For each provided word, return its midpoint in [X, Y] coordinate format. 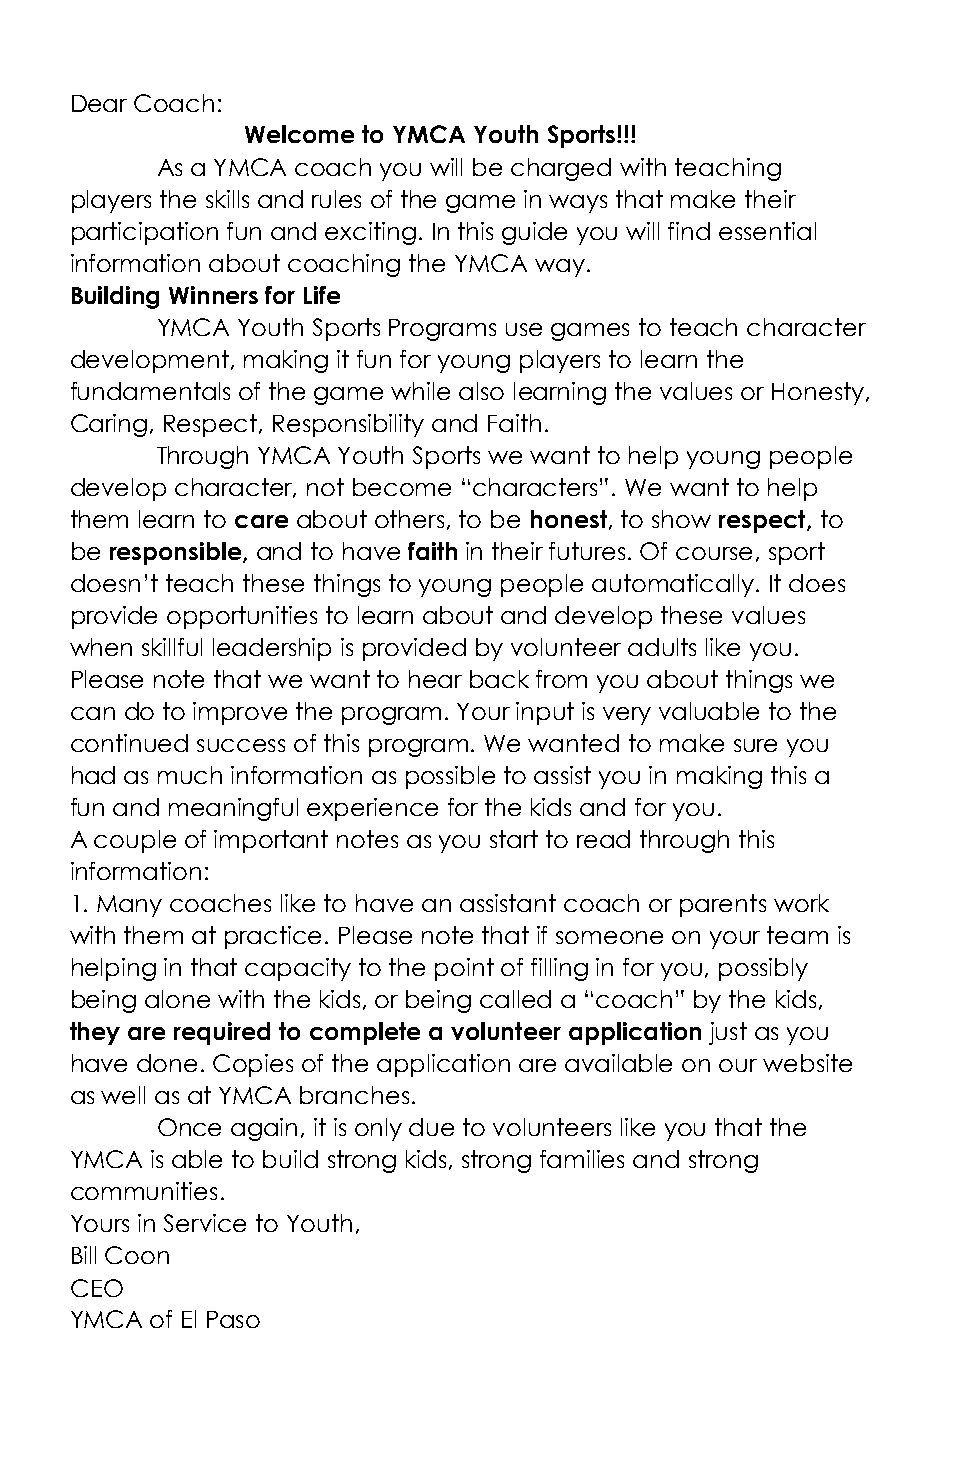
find [689, 231]
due [431, 1127]
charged [561, 169]
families [582, 1159]
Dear [99, 103]
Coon [137, 1255]
